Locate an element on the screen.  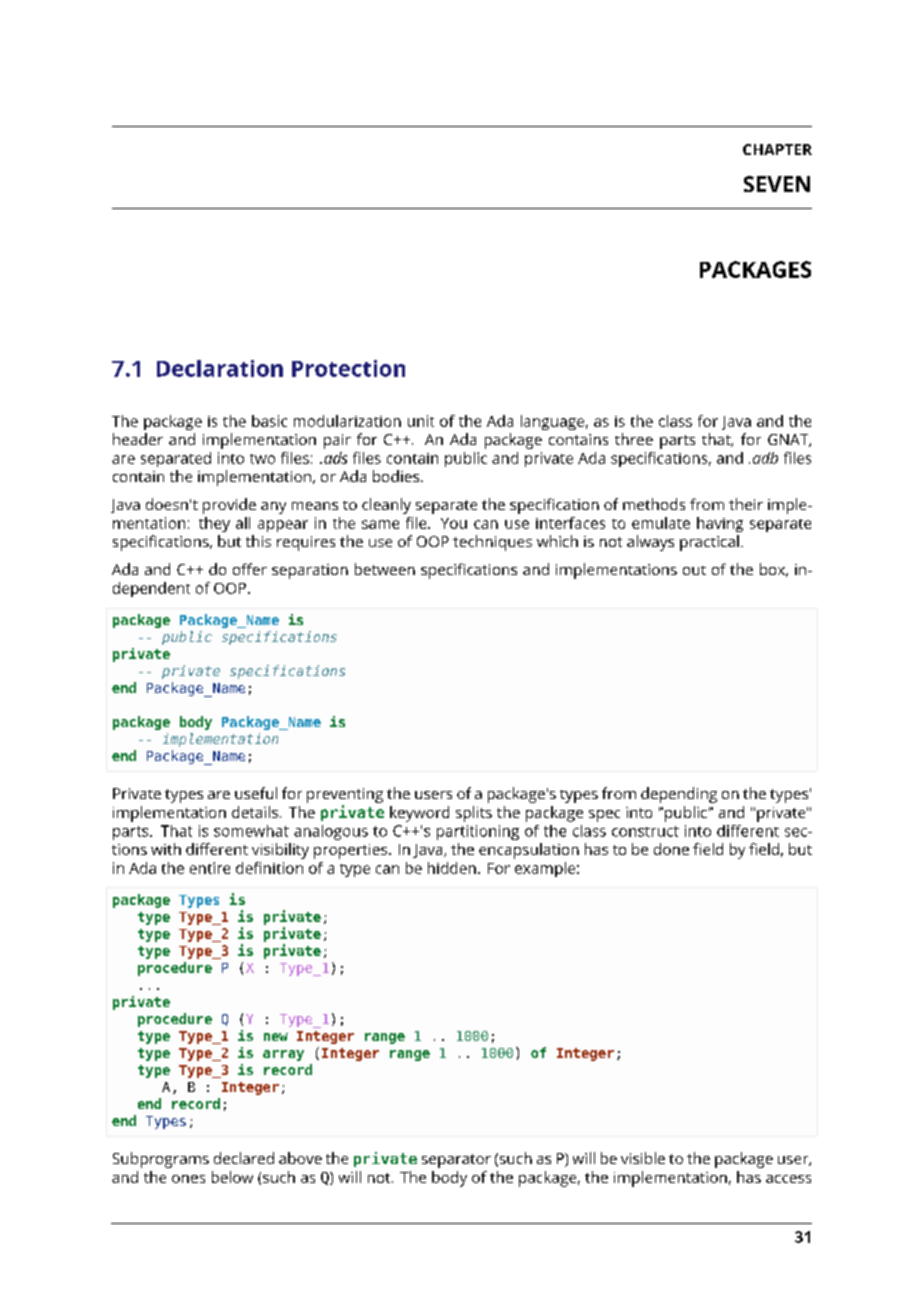
SEVEN is located at coordinates (777, 184).
